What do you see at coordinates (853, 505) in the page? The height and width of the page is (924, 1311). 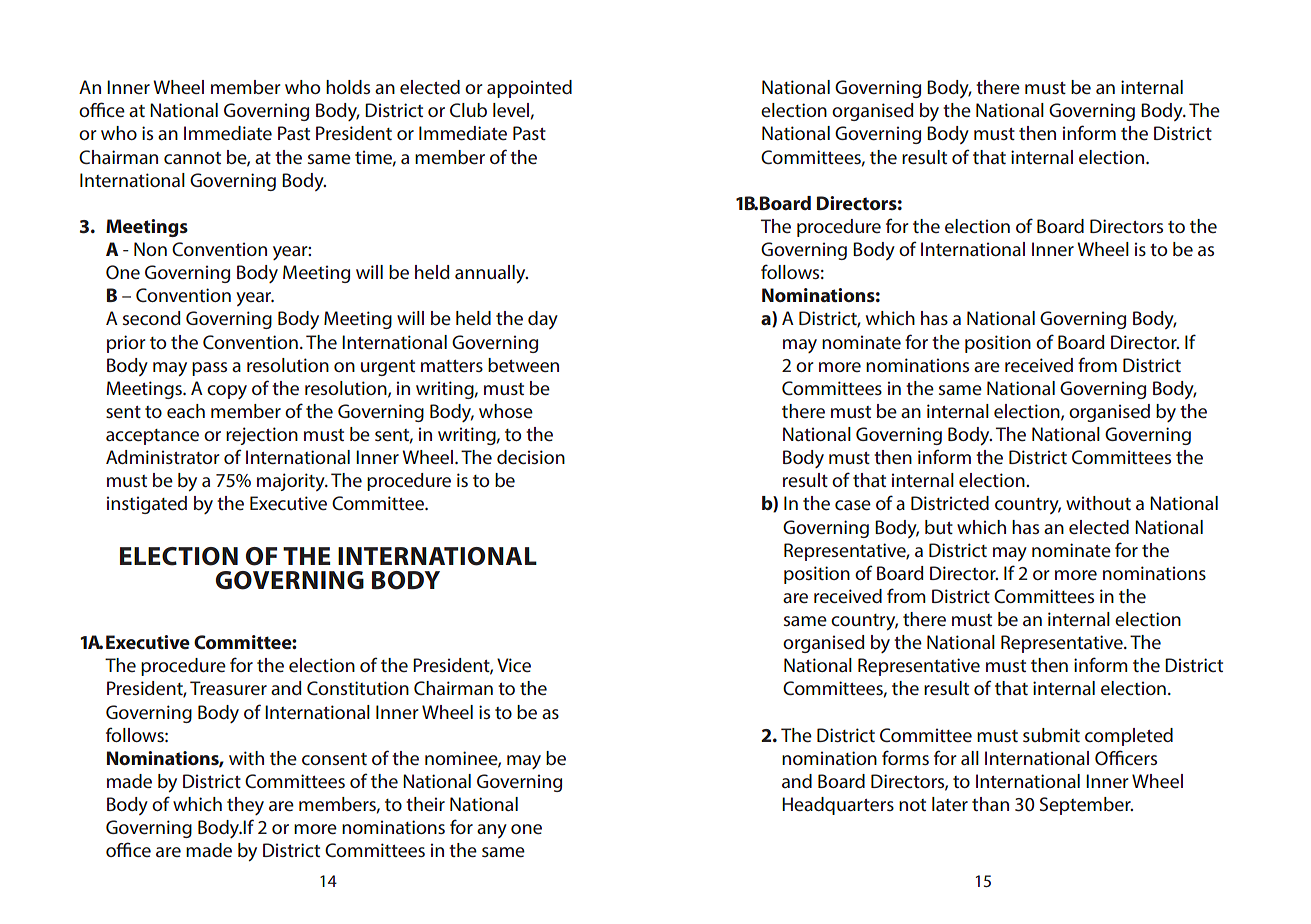 I see `case` at bounding box center [853, 505].
